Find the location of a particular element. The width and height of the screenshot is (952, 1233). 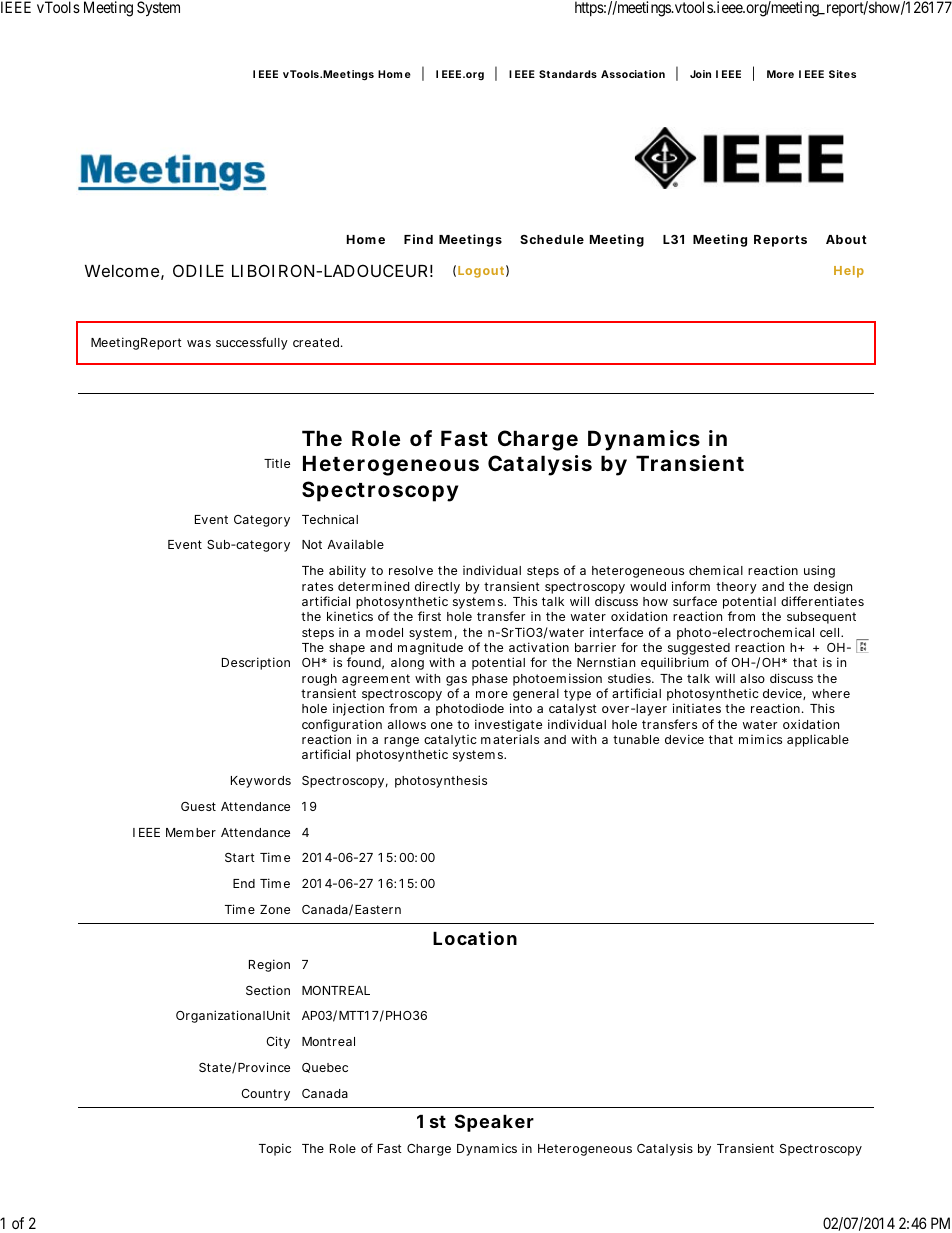

Speaker is located at coordinates (494, 1123).
